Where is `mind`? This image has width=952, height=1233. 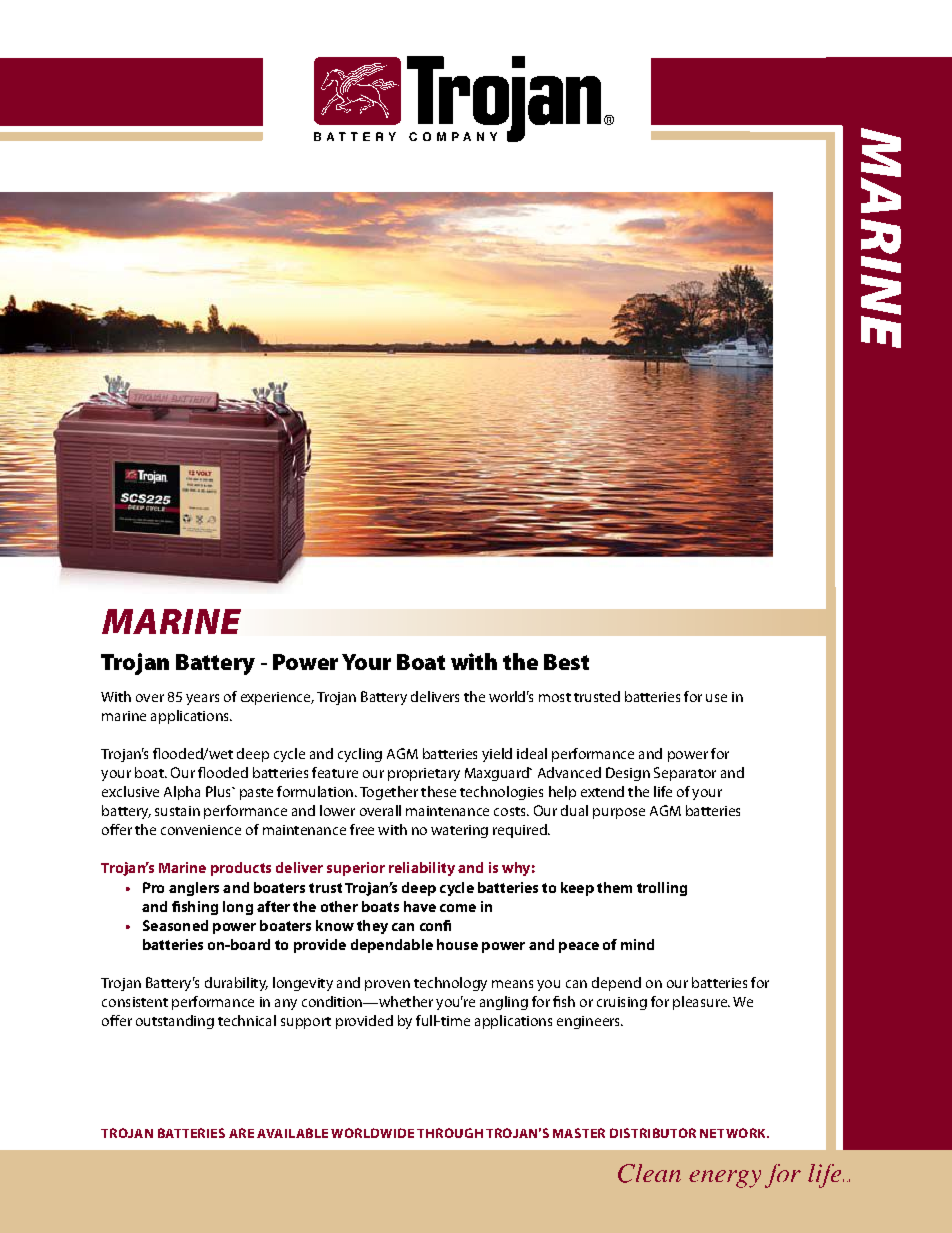
mind is located at coordinates (637, 944).
